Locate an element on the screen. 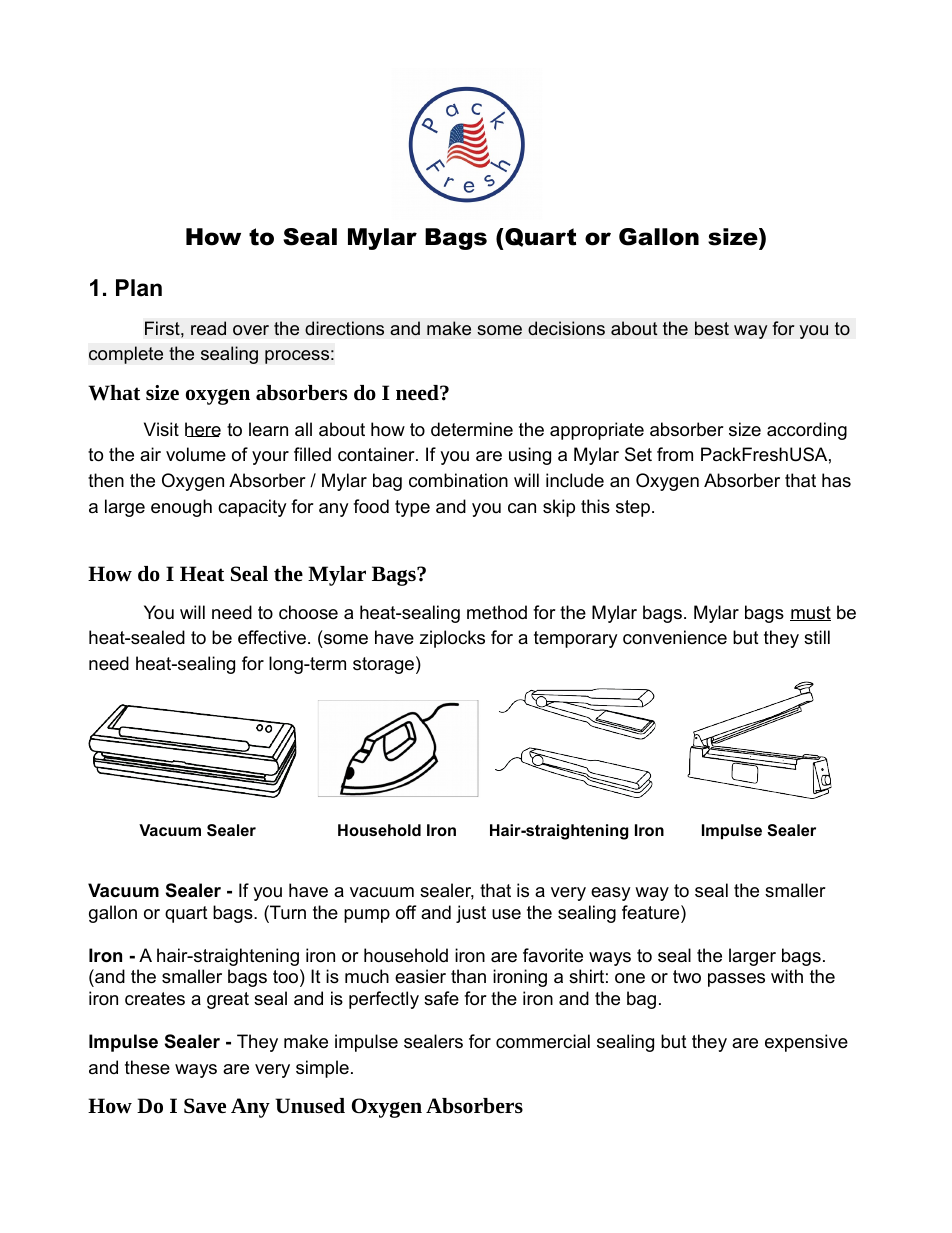 This screenshot has height=1233, width=952. commercial is located at coordinates (543, 1041).
